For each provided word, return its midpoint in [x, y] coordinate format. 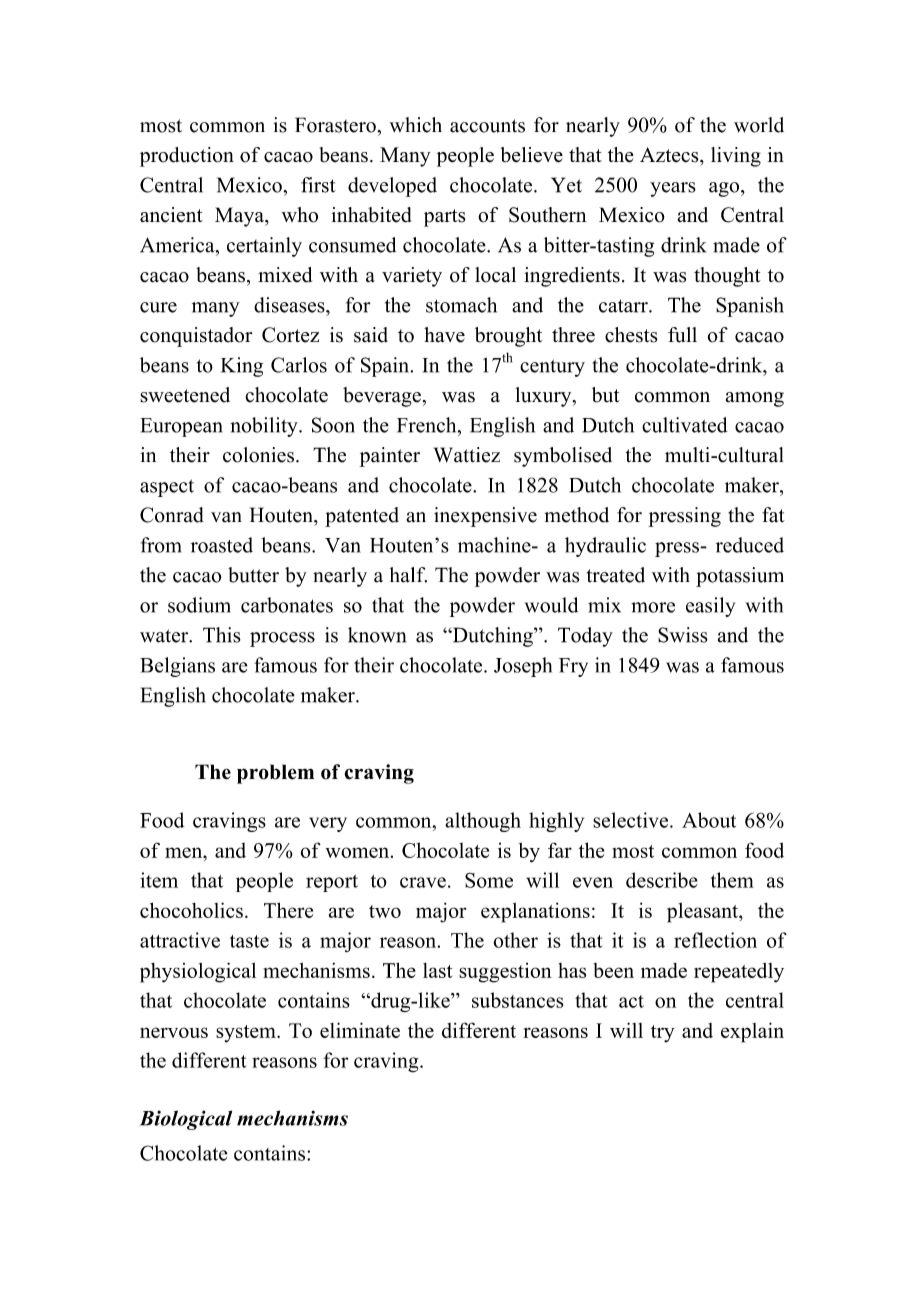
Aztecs [670, 155]
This [222, 635]
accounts [487, 126]
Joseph [523, 667]
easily [710, 607]
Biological [186, 1120]
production [187, 157]
